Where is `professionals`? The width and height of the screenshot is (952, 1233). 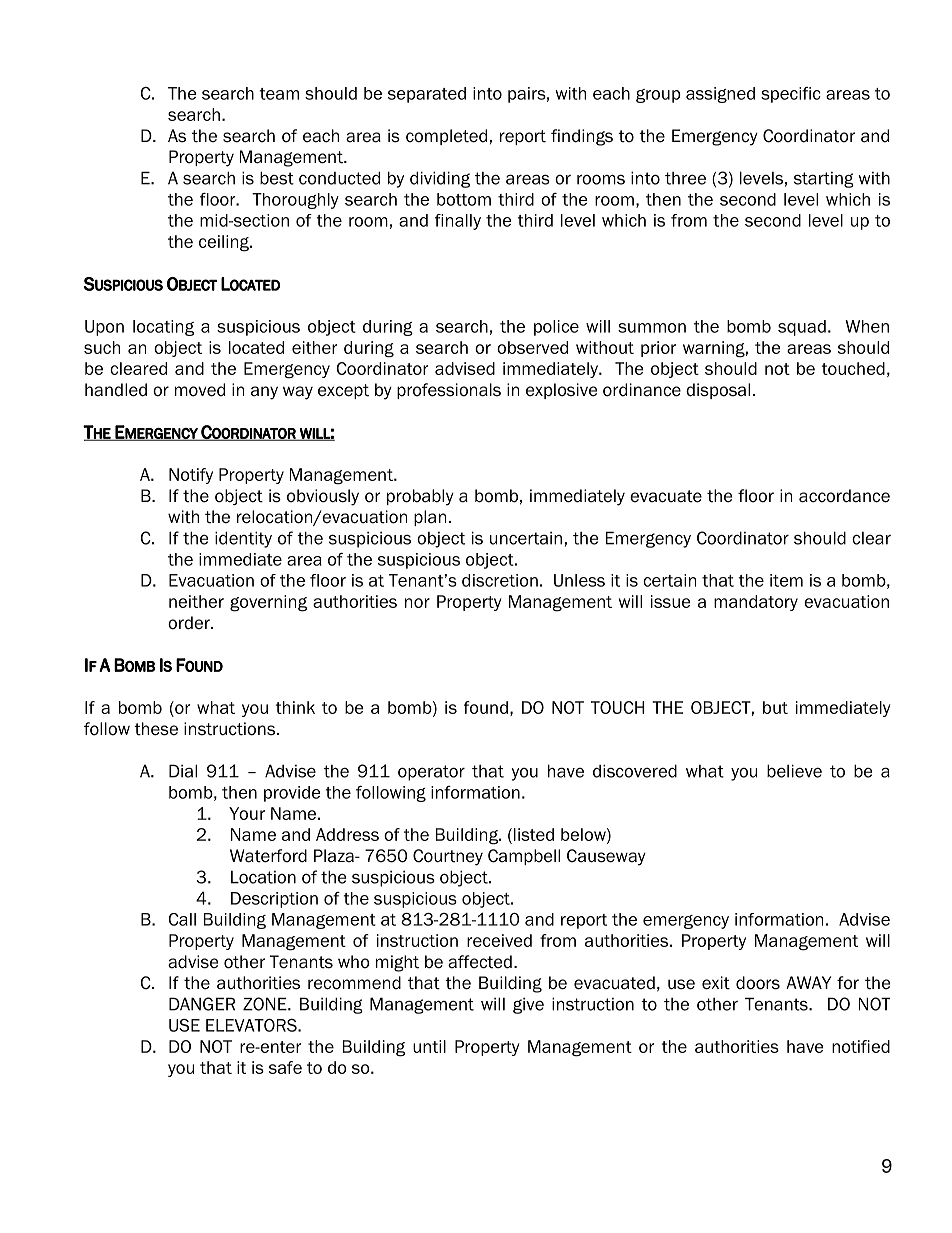
professionals is located at coordinates (449, 391).
